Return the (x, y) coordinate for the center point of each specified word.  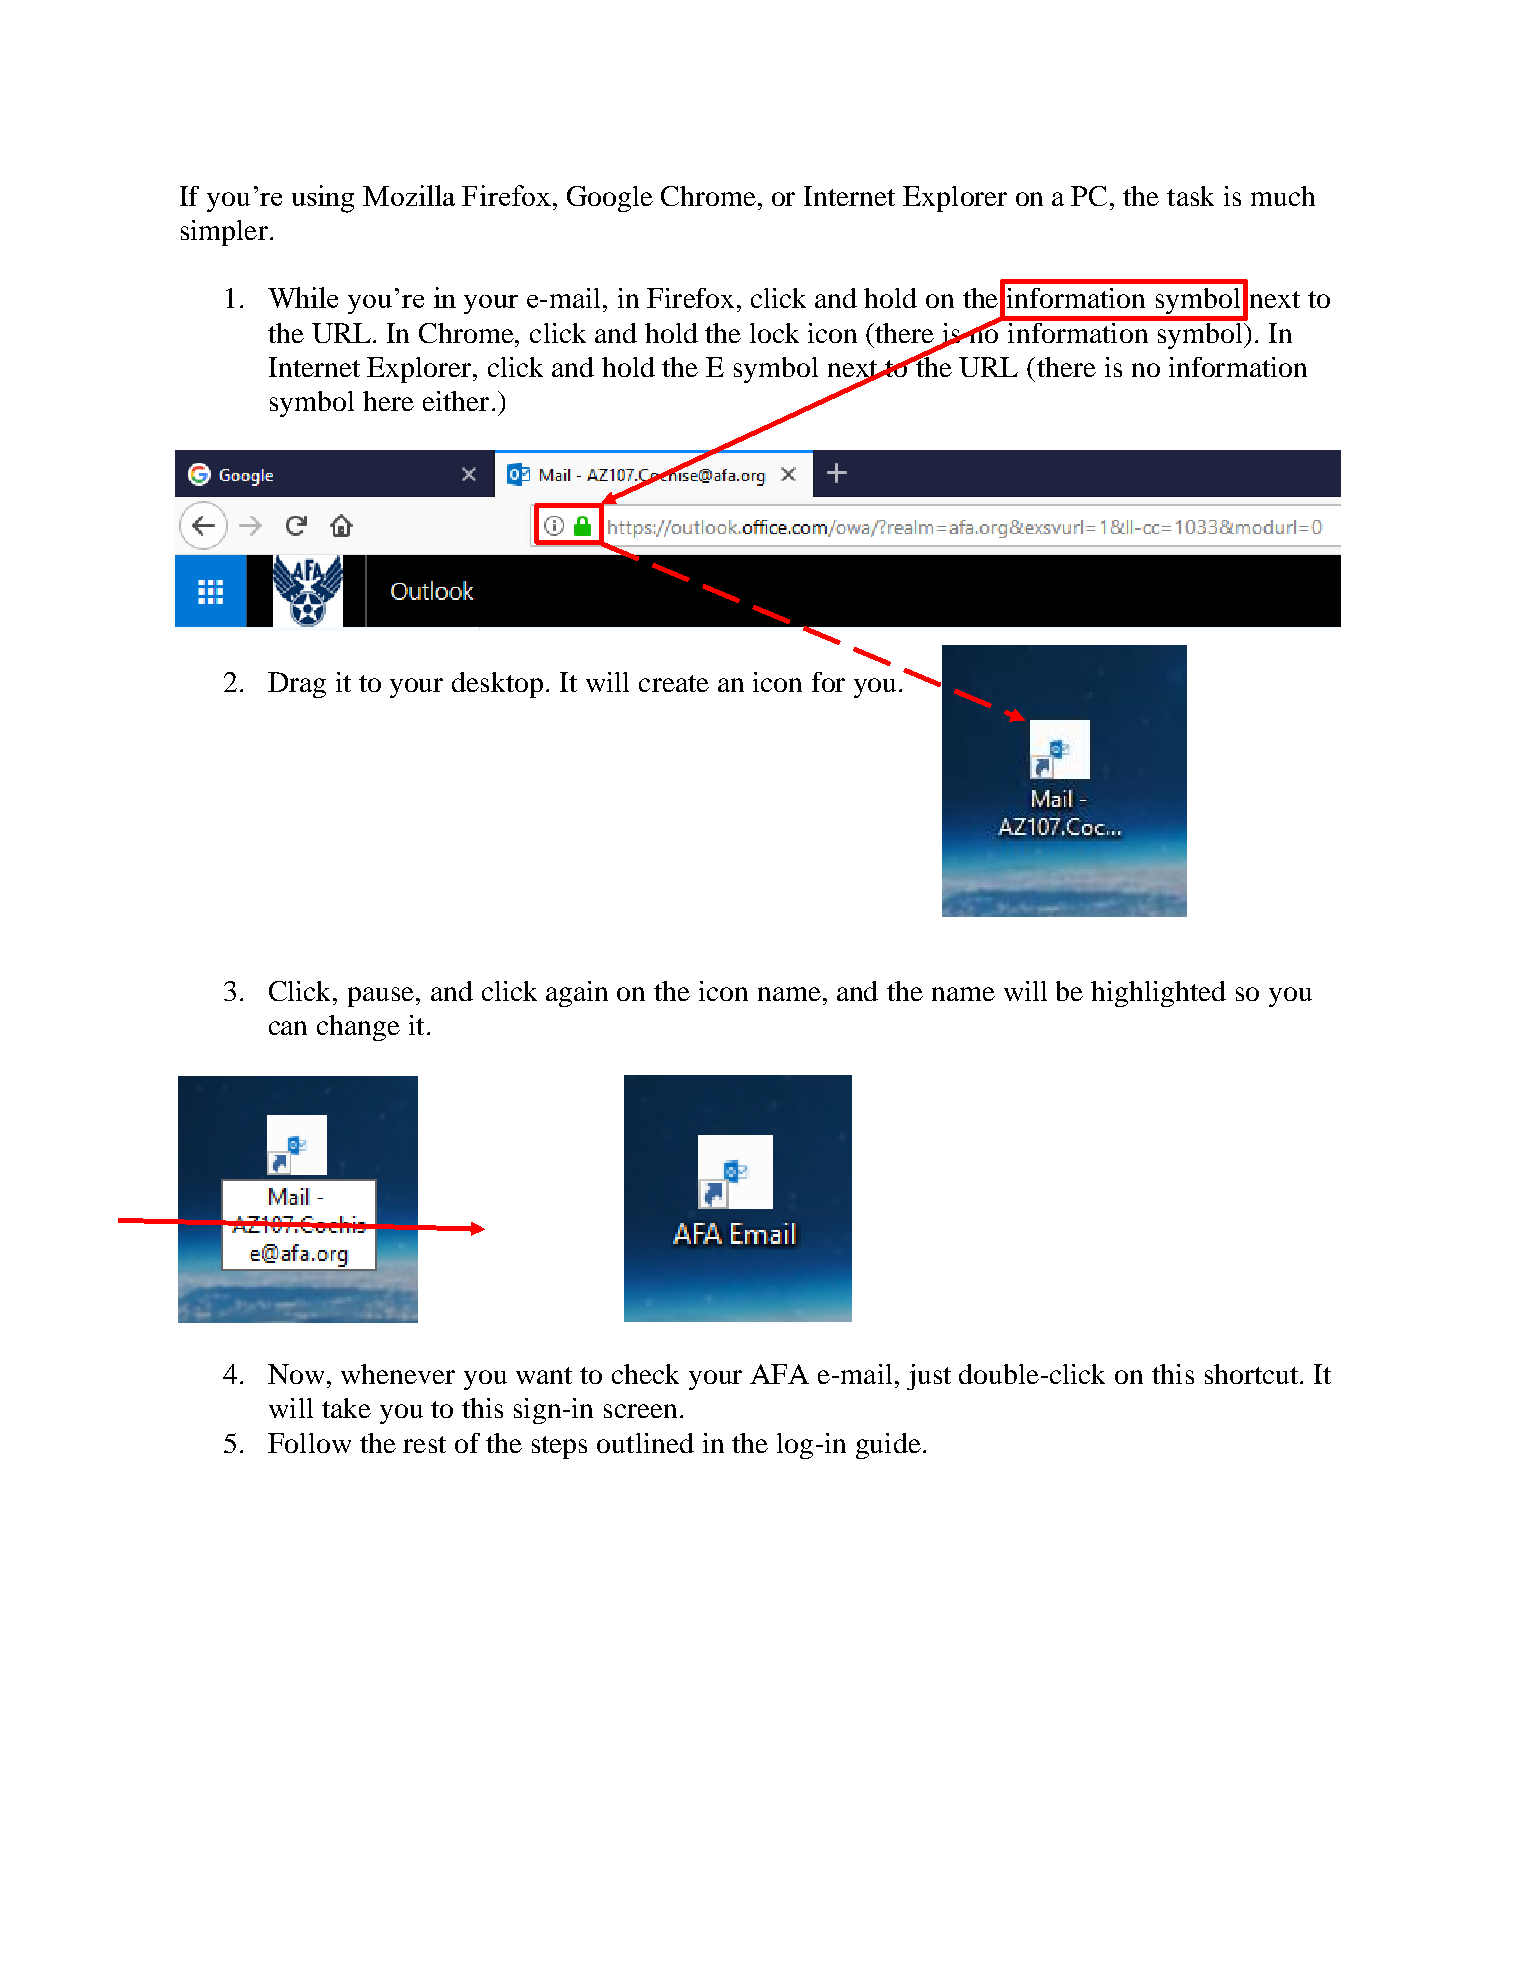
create (674, 683)
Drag (297, 685)
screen (640, 1411)
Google (610, 199)
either (456, 401)
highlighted (1158, 994)
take (346, 1408)
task (1190, 196)
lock (774, 333)
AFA (779, 1374)
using (323, 199)
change (358, 1028)
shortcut (1253, 1374)
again (577, 994)
